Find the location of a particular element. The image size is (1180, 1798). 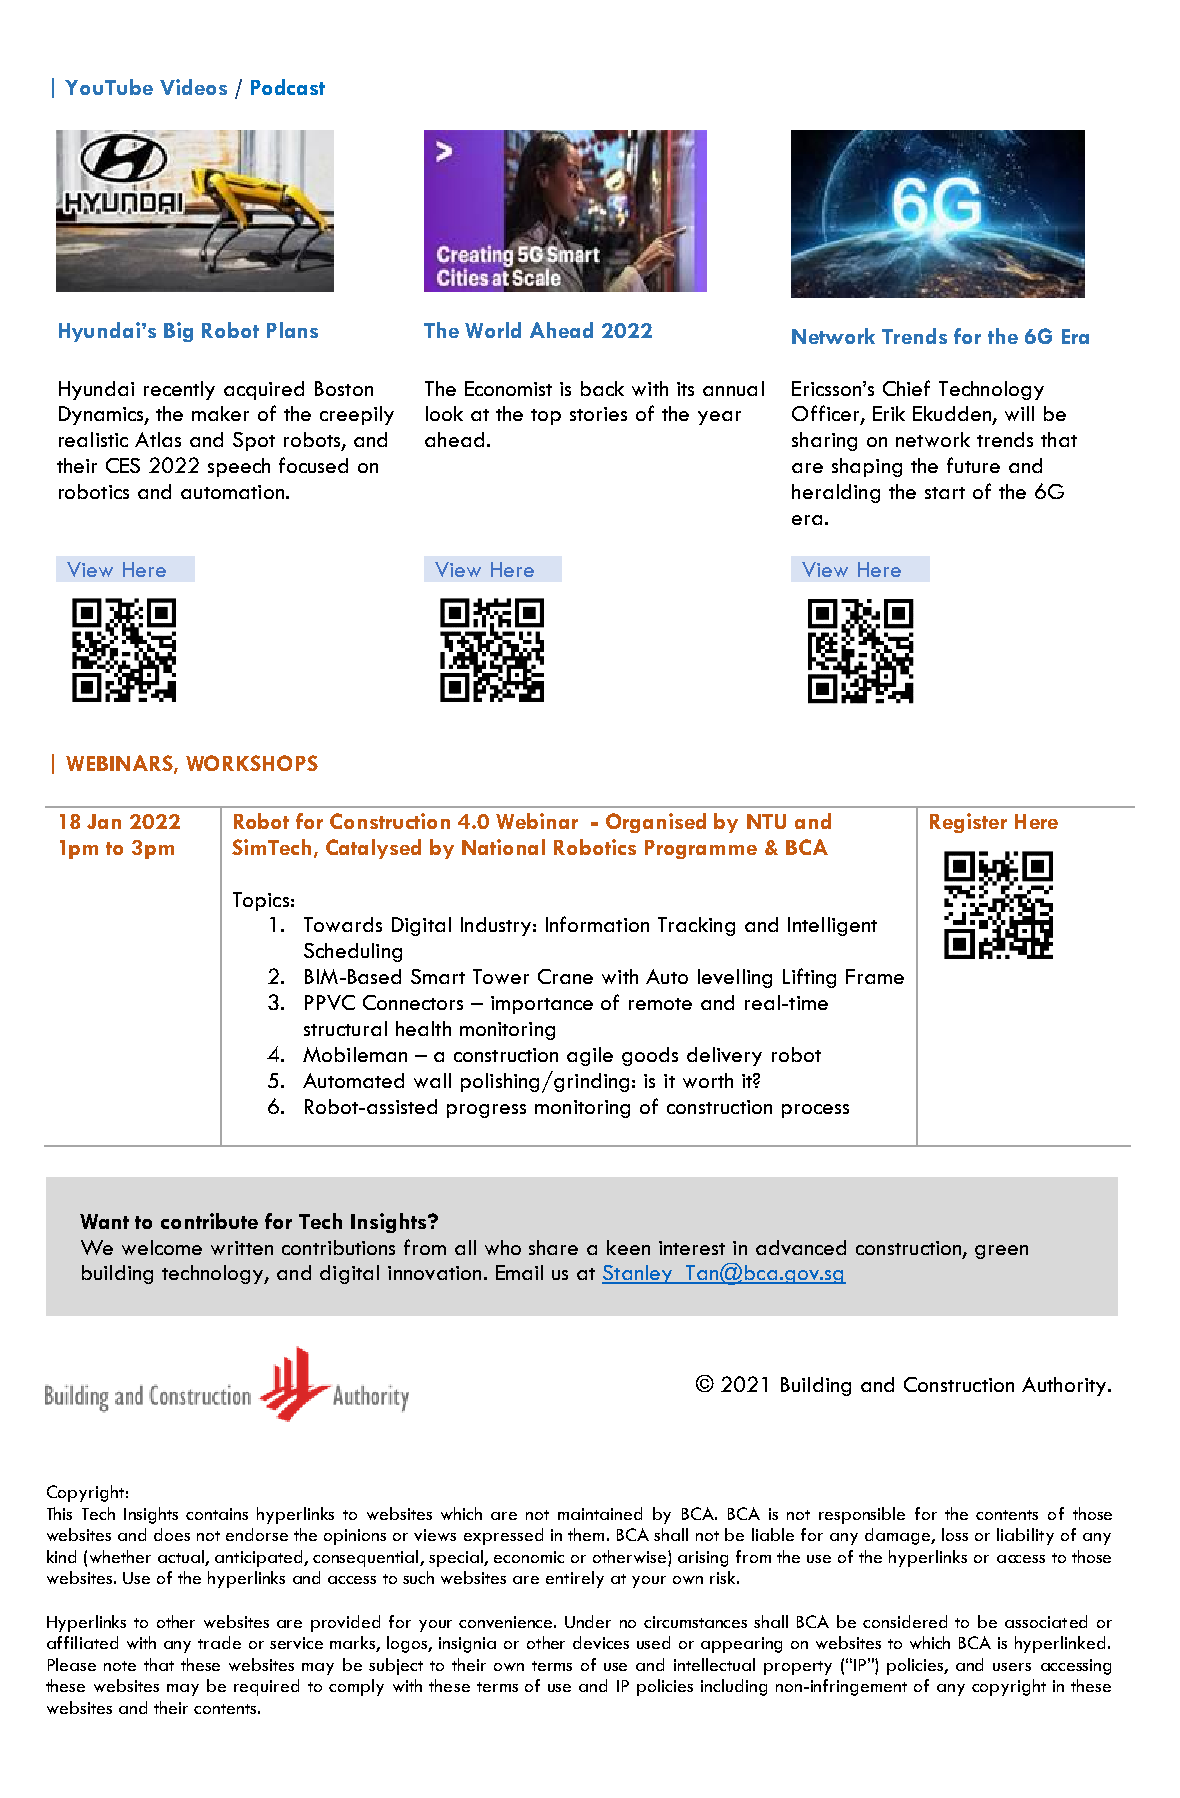

Chief is located at coordinates (906, 388).
